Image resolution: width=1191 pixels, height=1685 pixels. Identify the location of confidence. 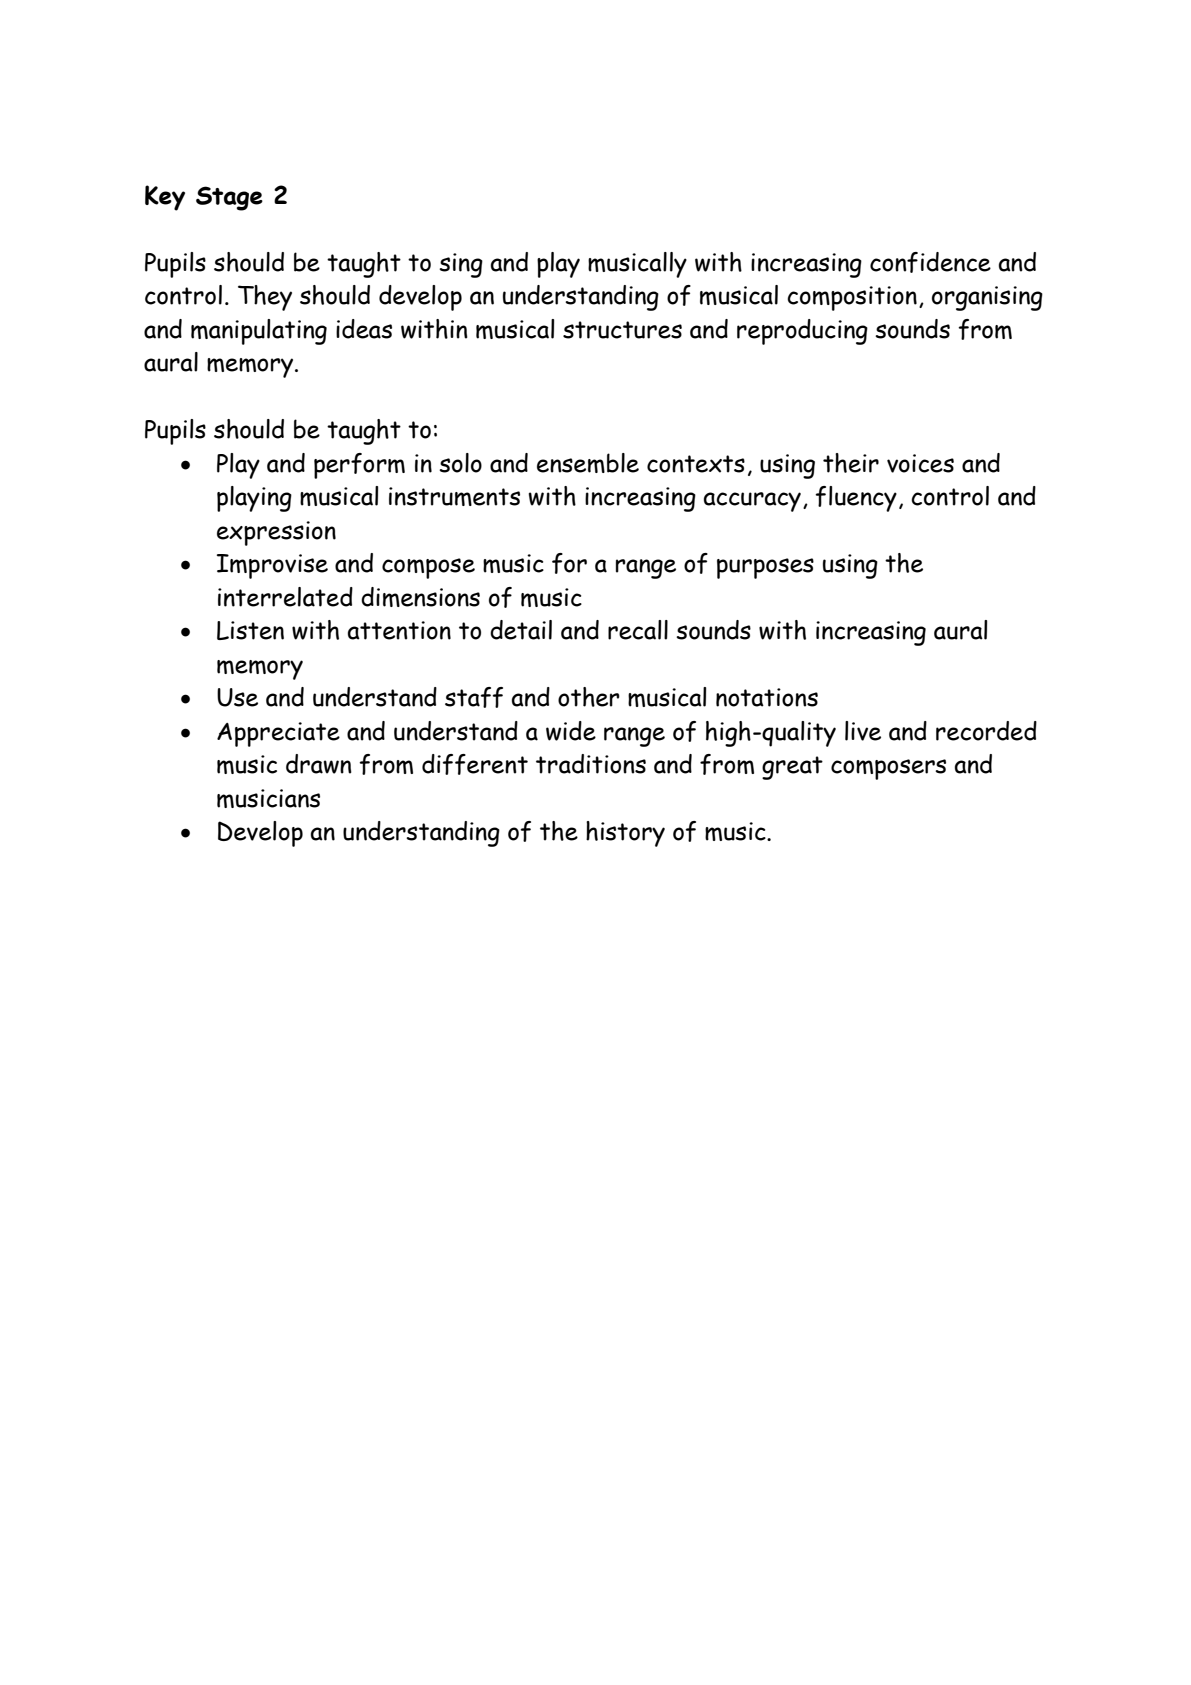
(930, 262).
